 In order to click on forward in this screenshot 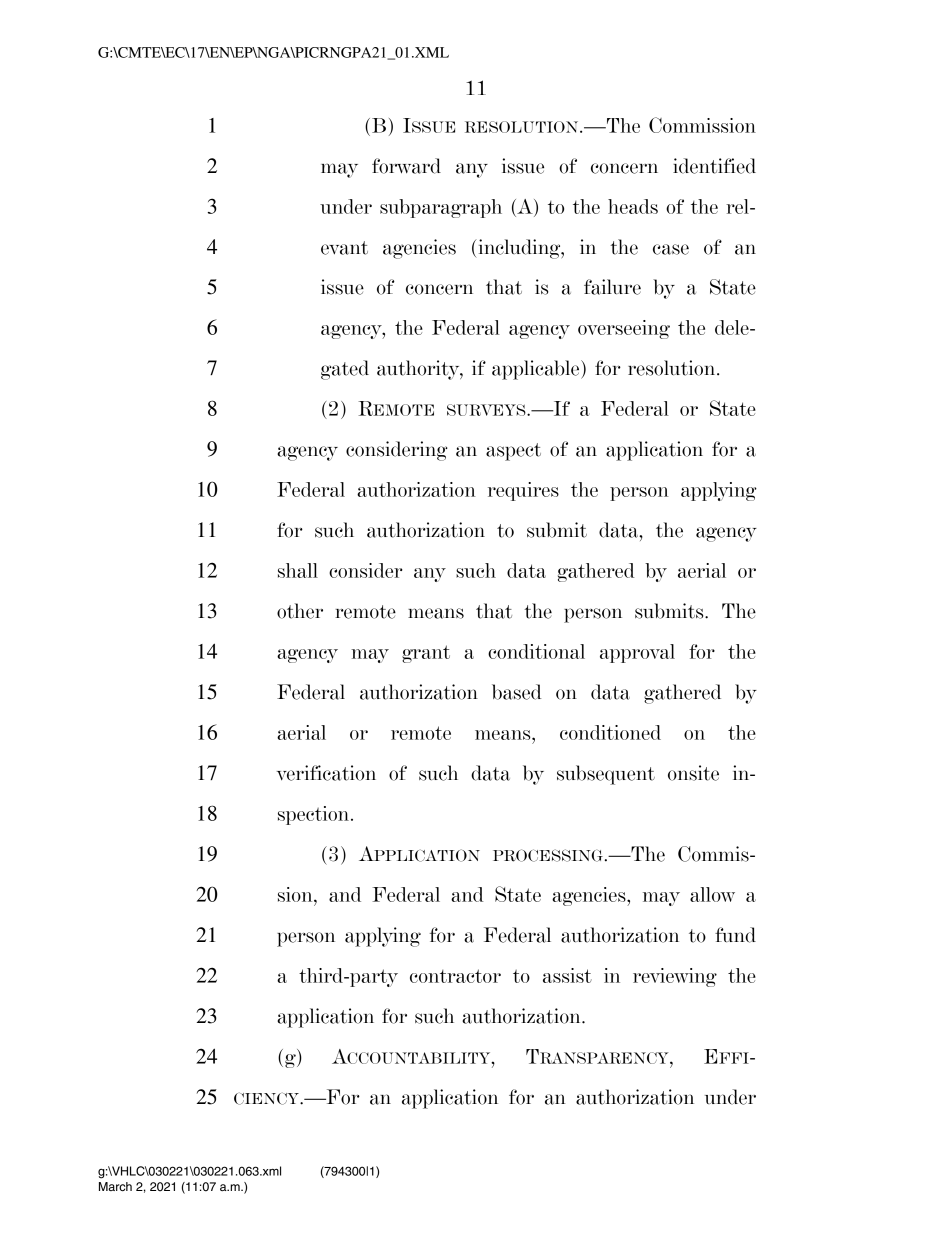, I will do `click(406, 166)`.
